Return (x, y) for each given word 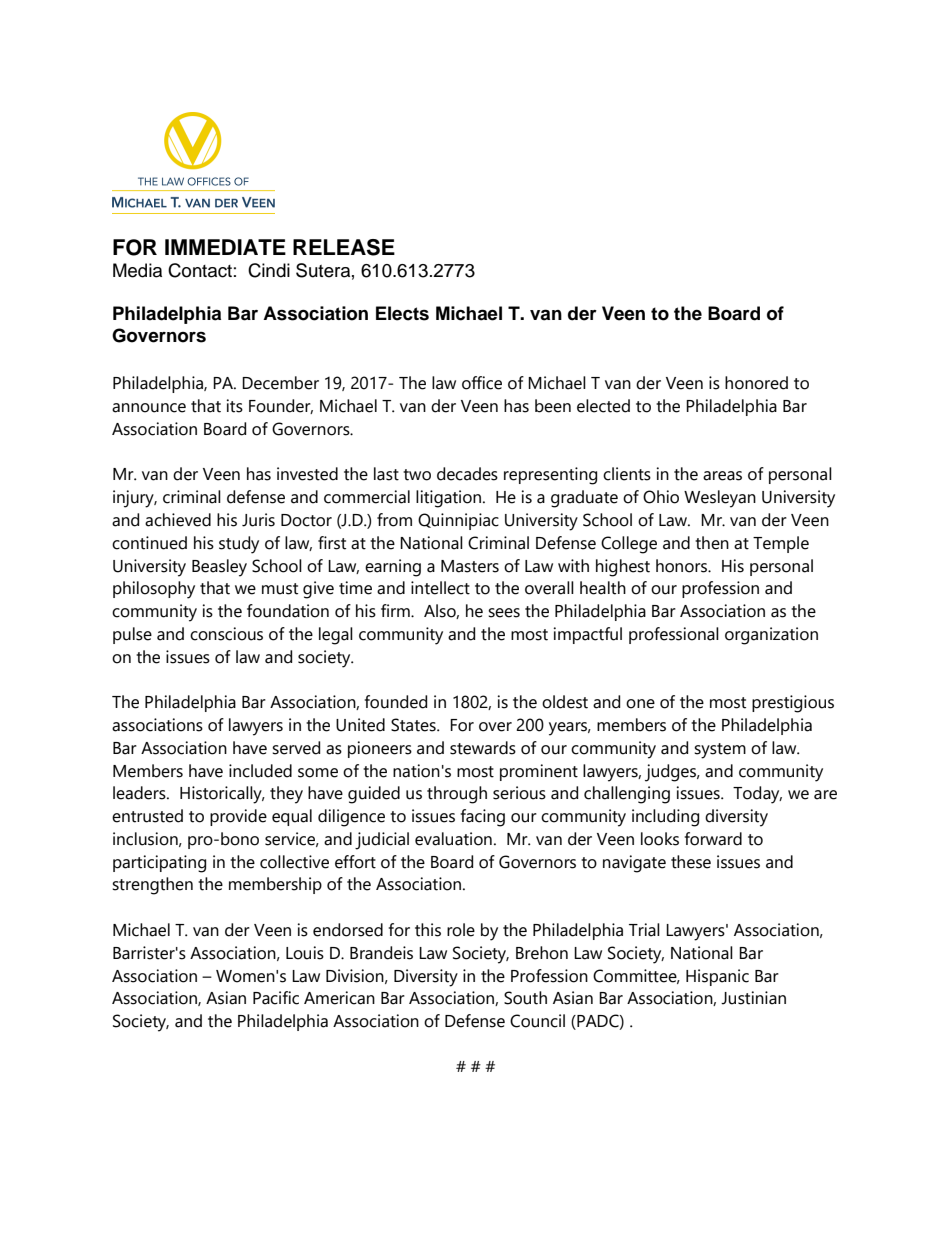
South (525, 998)
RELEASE (344, 247)
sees (504, 613)
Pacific (276, 998)
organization (771, 636)
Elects (402, 313)
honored (756, 383)
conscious (226, 634)
